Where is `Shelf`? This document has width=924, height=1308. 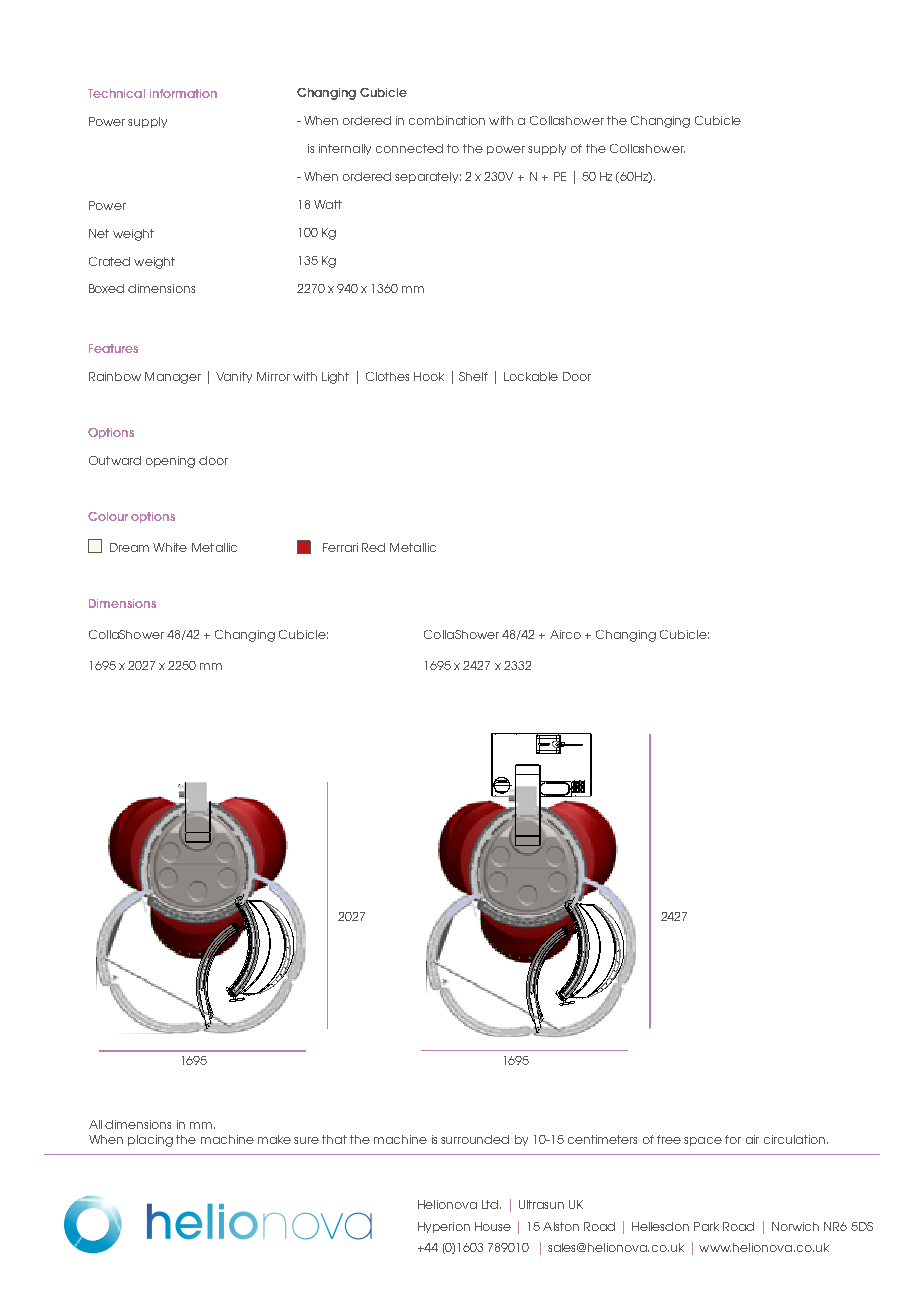
Shelf is located at coordinates (473, 376).
